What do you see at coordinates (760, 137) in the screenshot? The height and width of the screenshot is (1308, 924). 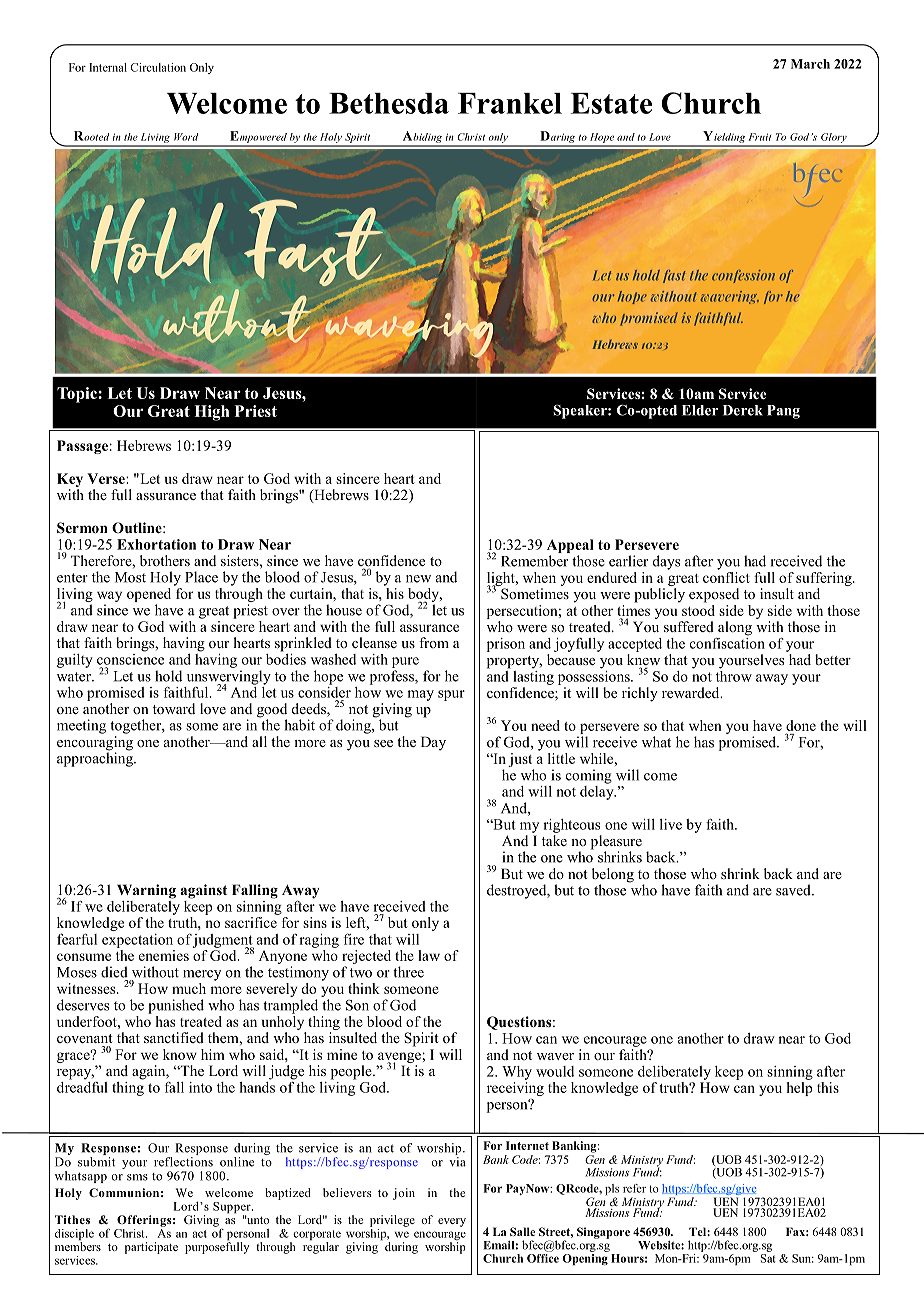 I see `Fruit` at bounding box center [760, 137].
